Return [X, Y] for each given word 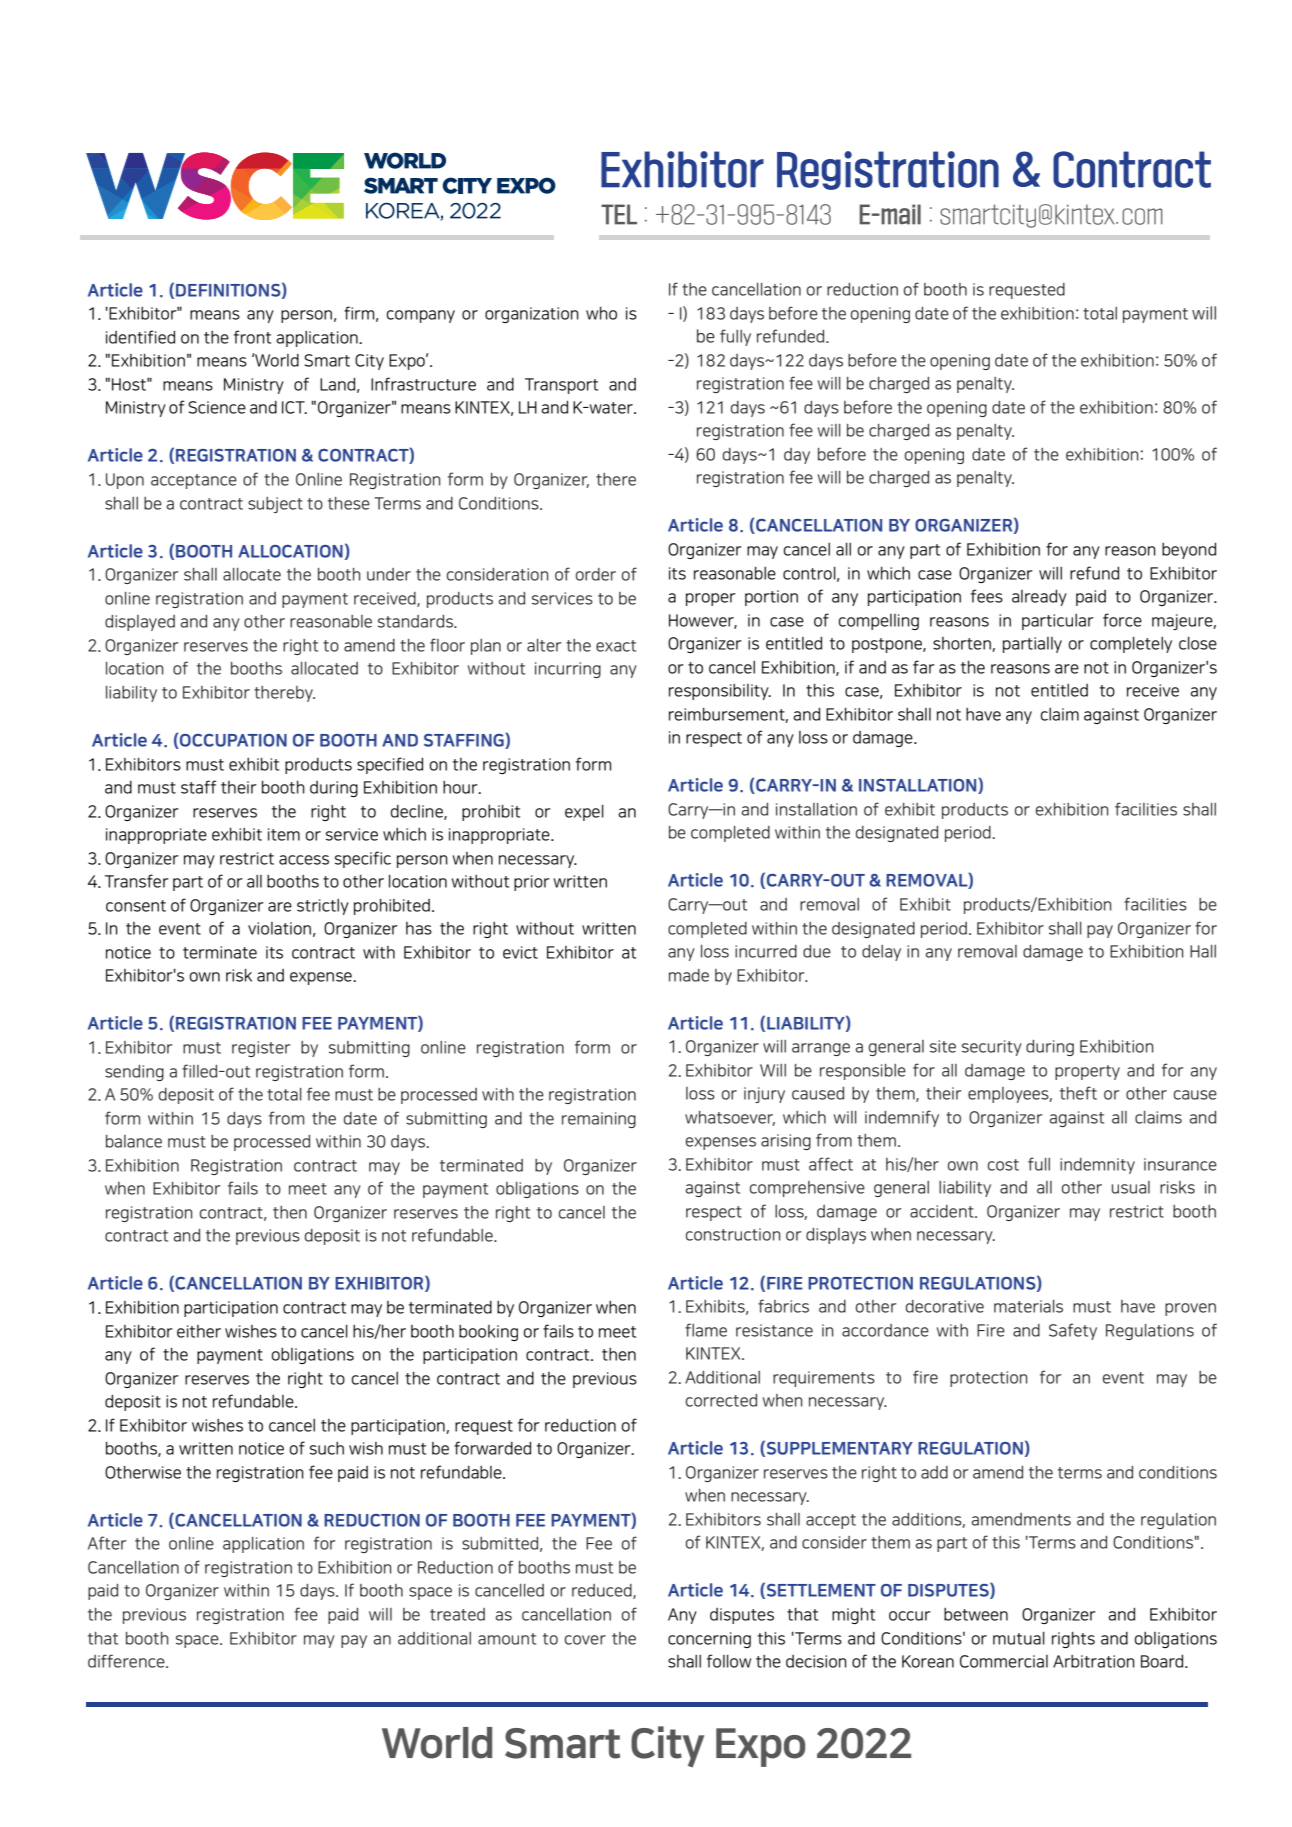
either [199, 1331]
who [601, 313]
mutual [1019, 1638]
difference [127, 1661]
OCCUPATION [232, 741]
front [252, 337]
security [992, 1048]
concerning [709, 1640]
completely [1131, 645]
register [261, 1049]
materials [1028, 1306]
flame [706, 1330]
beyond [1189, 551]
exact [616, 646]
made [689, 975]
